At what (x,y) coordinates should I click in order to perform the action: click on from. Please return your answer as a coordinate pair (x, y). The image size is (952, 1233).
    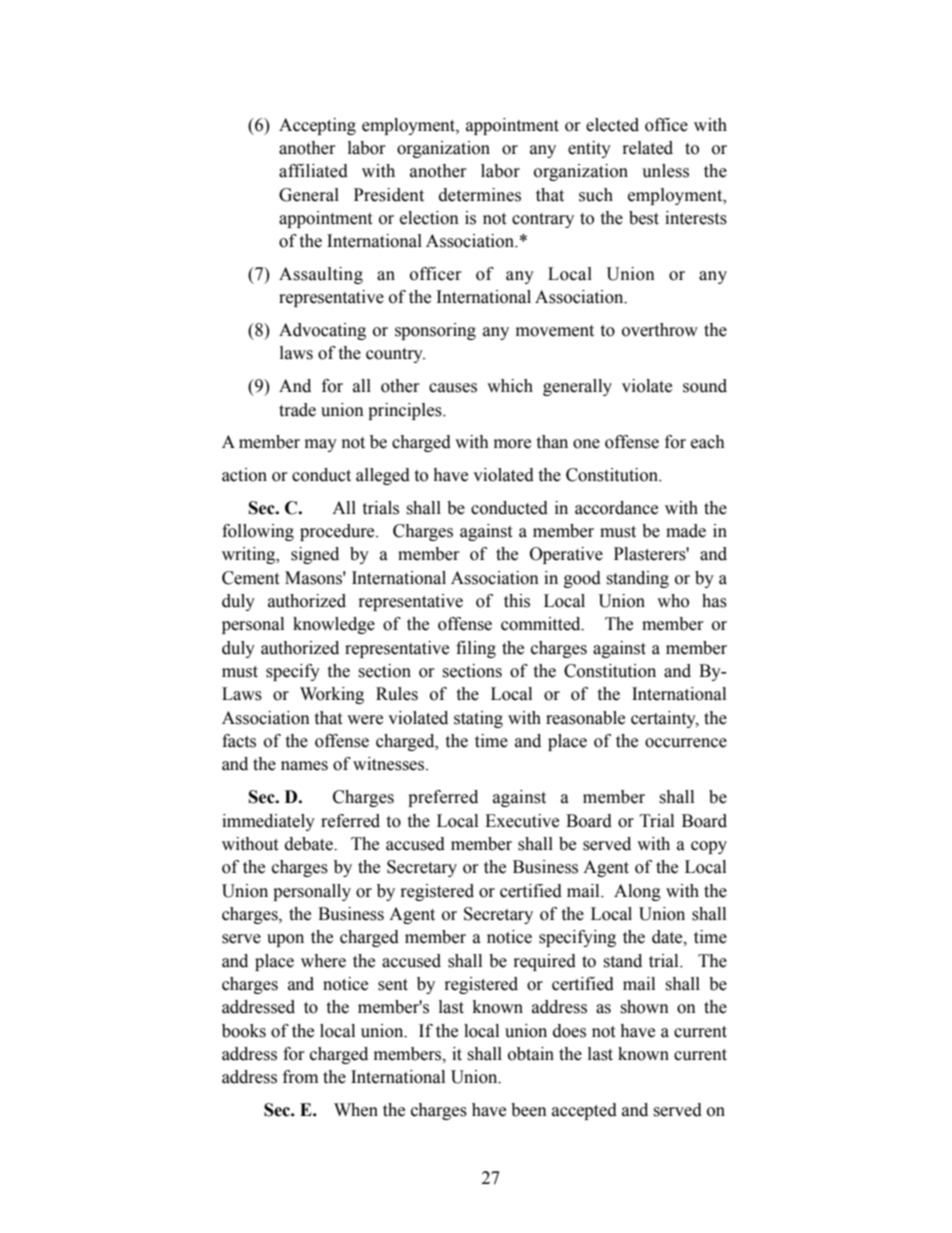
    Looking at the image, I should click on (300, 1077).
